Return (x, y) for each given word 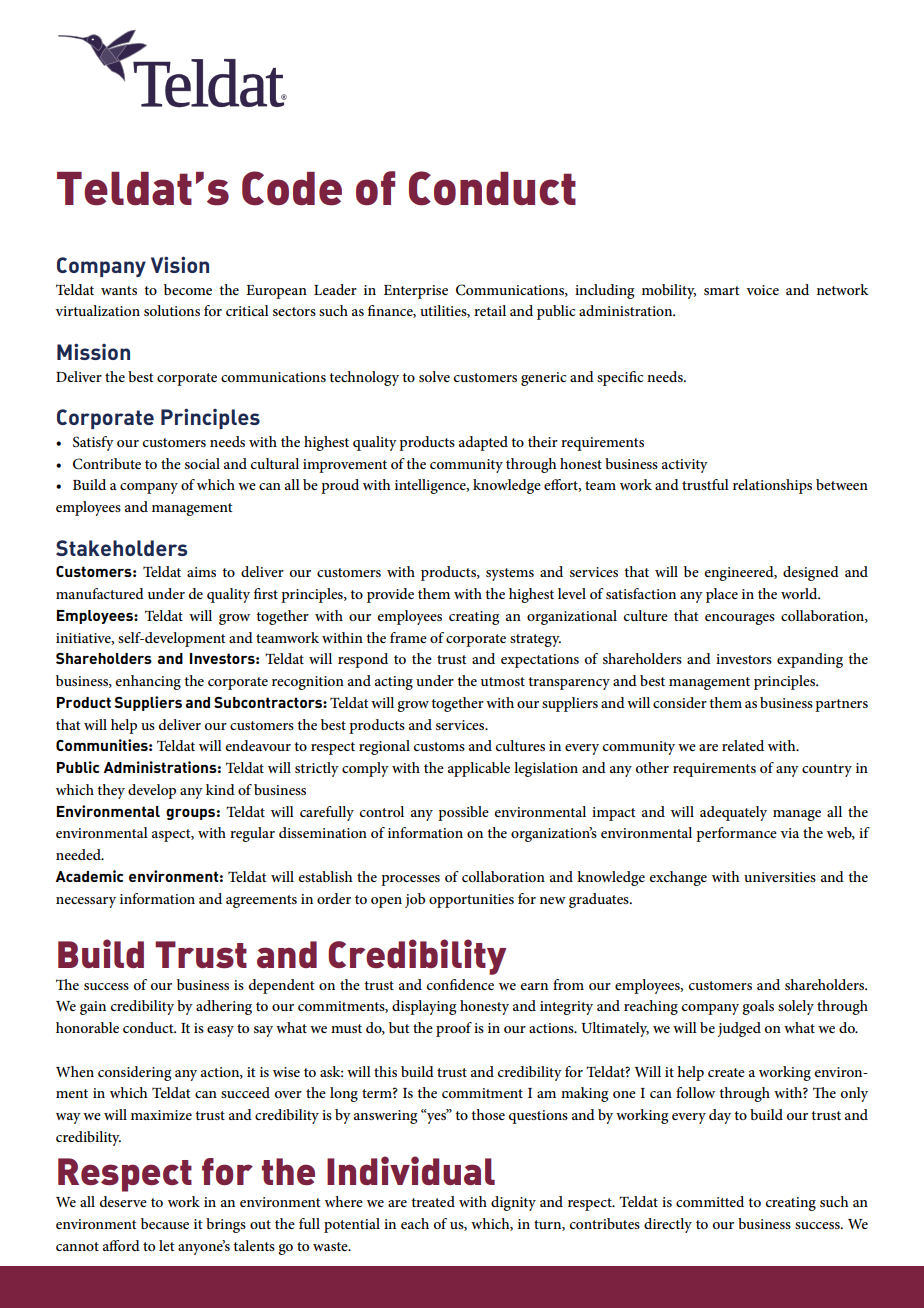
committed (710, 1201)
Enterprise (416, 292)
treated (433, 1201)
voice (762, 290)
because (165, 1223)
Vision (180, 264)
